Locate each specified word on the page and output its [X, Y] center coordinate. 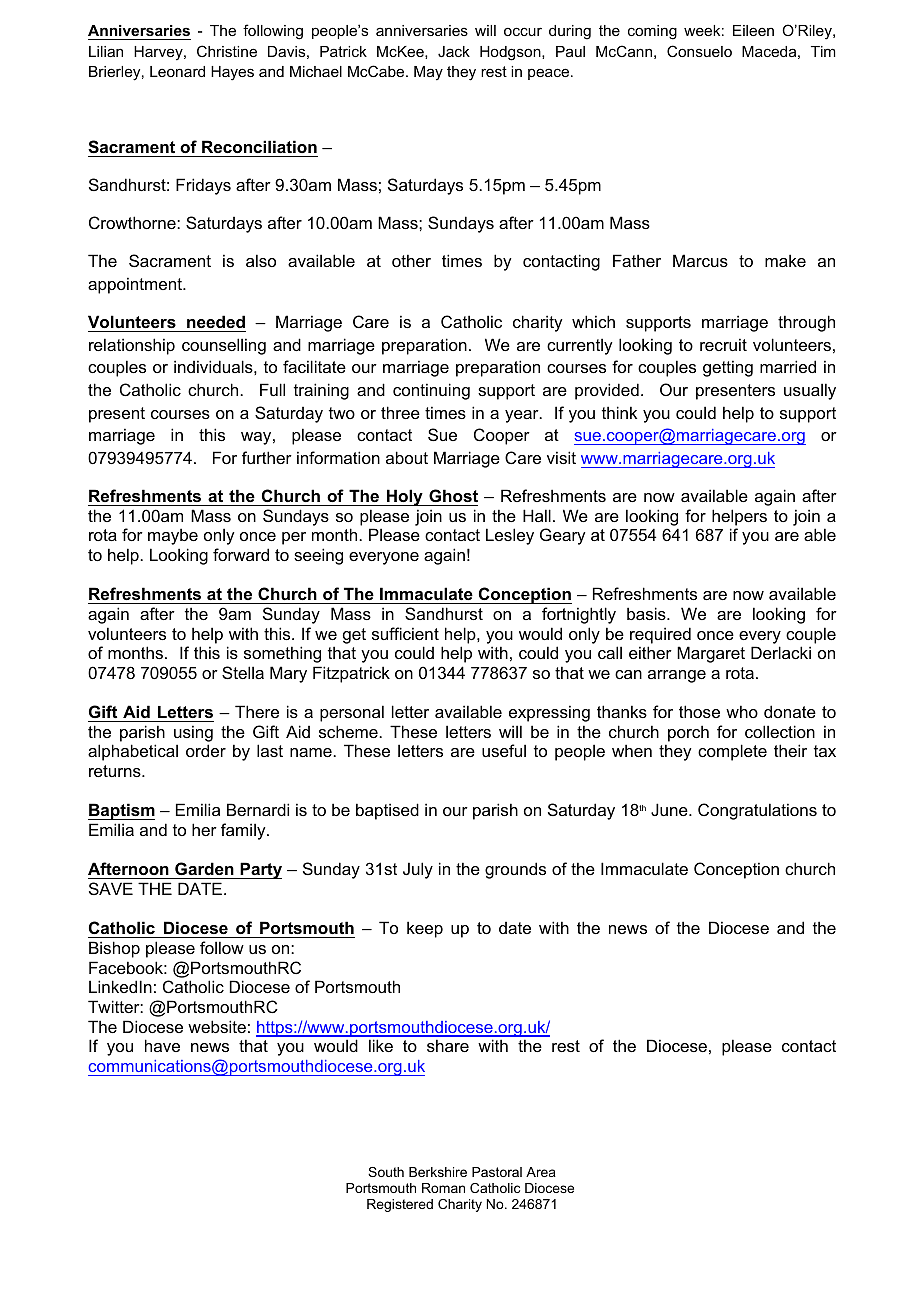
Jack [454, 51]
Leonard [177, 71]
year [523, 416]
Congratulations [757, 811]
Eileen [753, 30]
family [244, 831]
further [267, 457]
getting [728, 368]
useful [504, 750]
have [162, 1045]
